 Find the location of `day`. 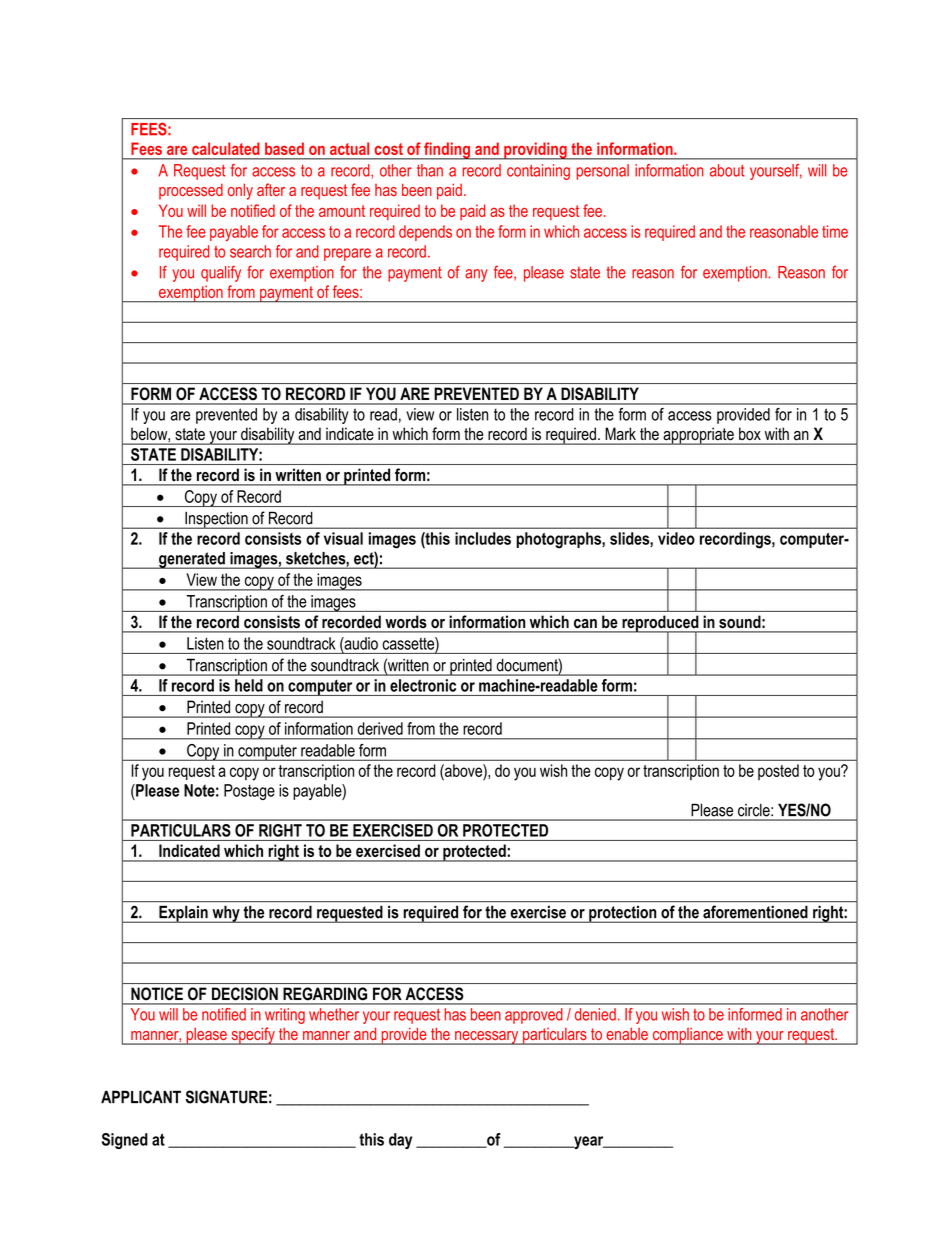

day is located at coordinates (400, 1141).
